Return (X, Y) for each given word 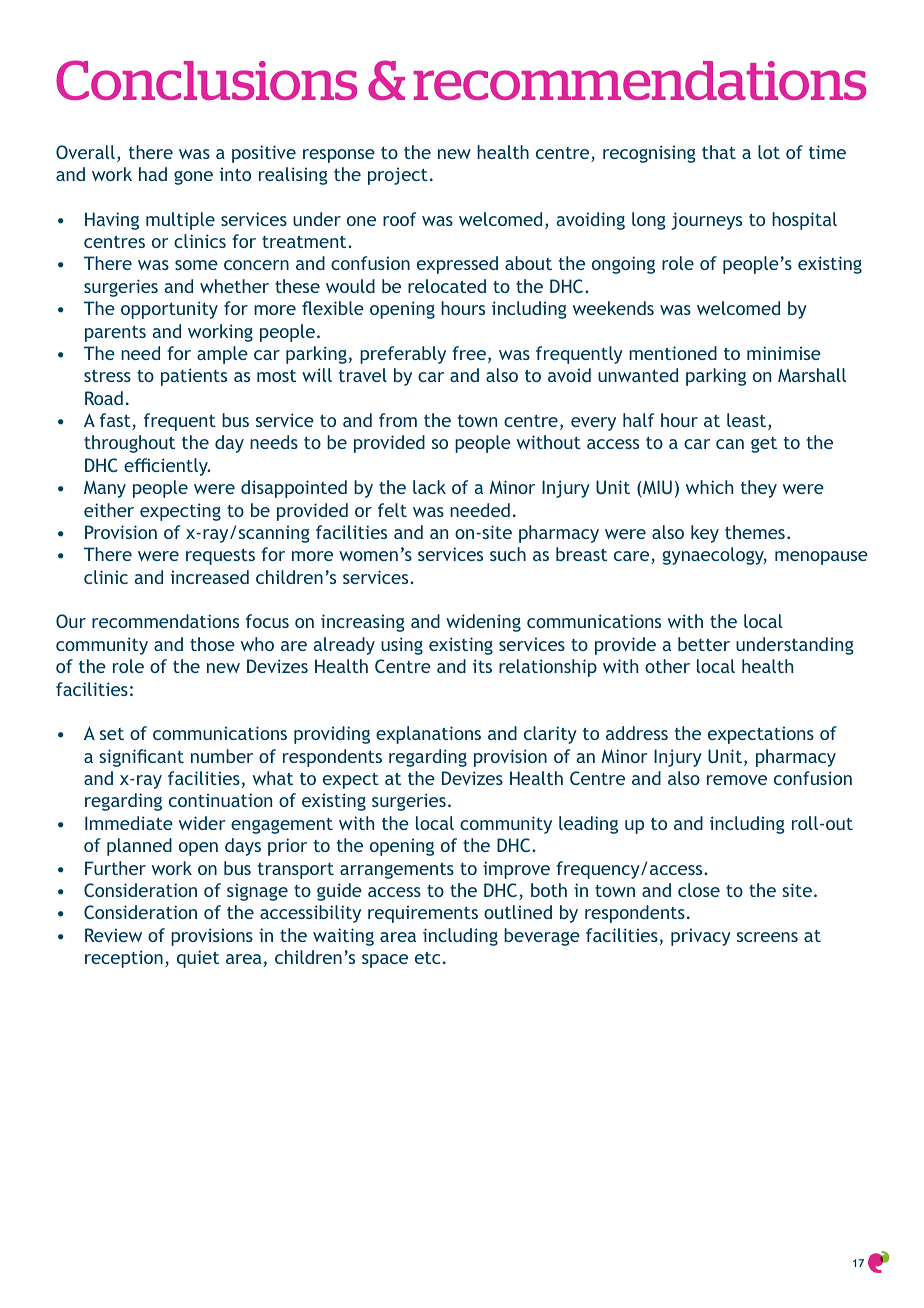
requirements (423, 914)
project (398, 176)
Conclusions (206, 80)
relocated (447, 286)
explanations (428, 735)
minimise (784, 353)
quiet (198, 959)
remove (737, 780)
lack (429, 487)
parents (115, 334)
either (109, 510)
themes (755, 532)
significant (141, 758)
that (719, 152)
